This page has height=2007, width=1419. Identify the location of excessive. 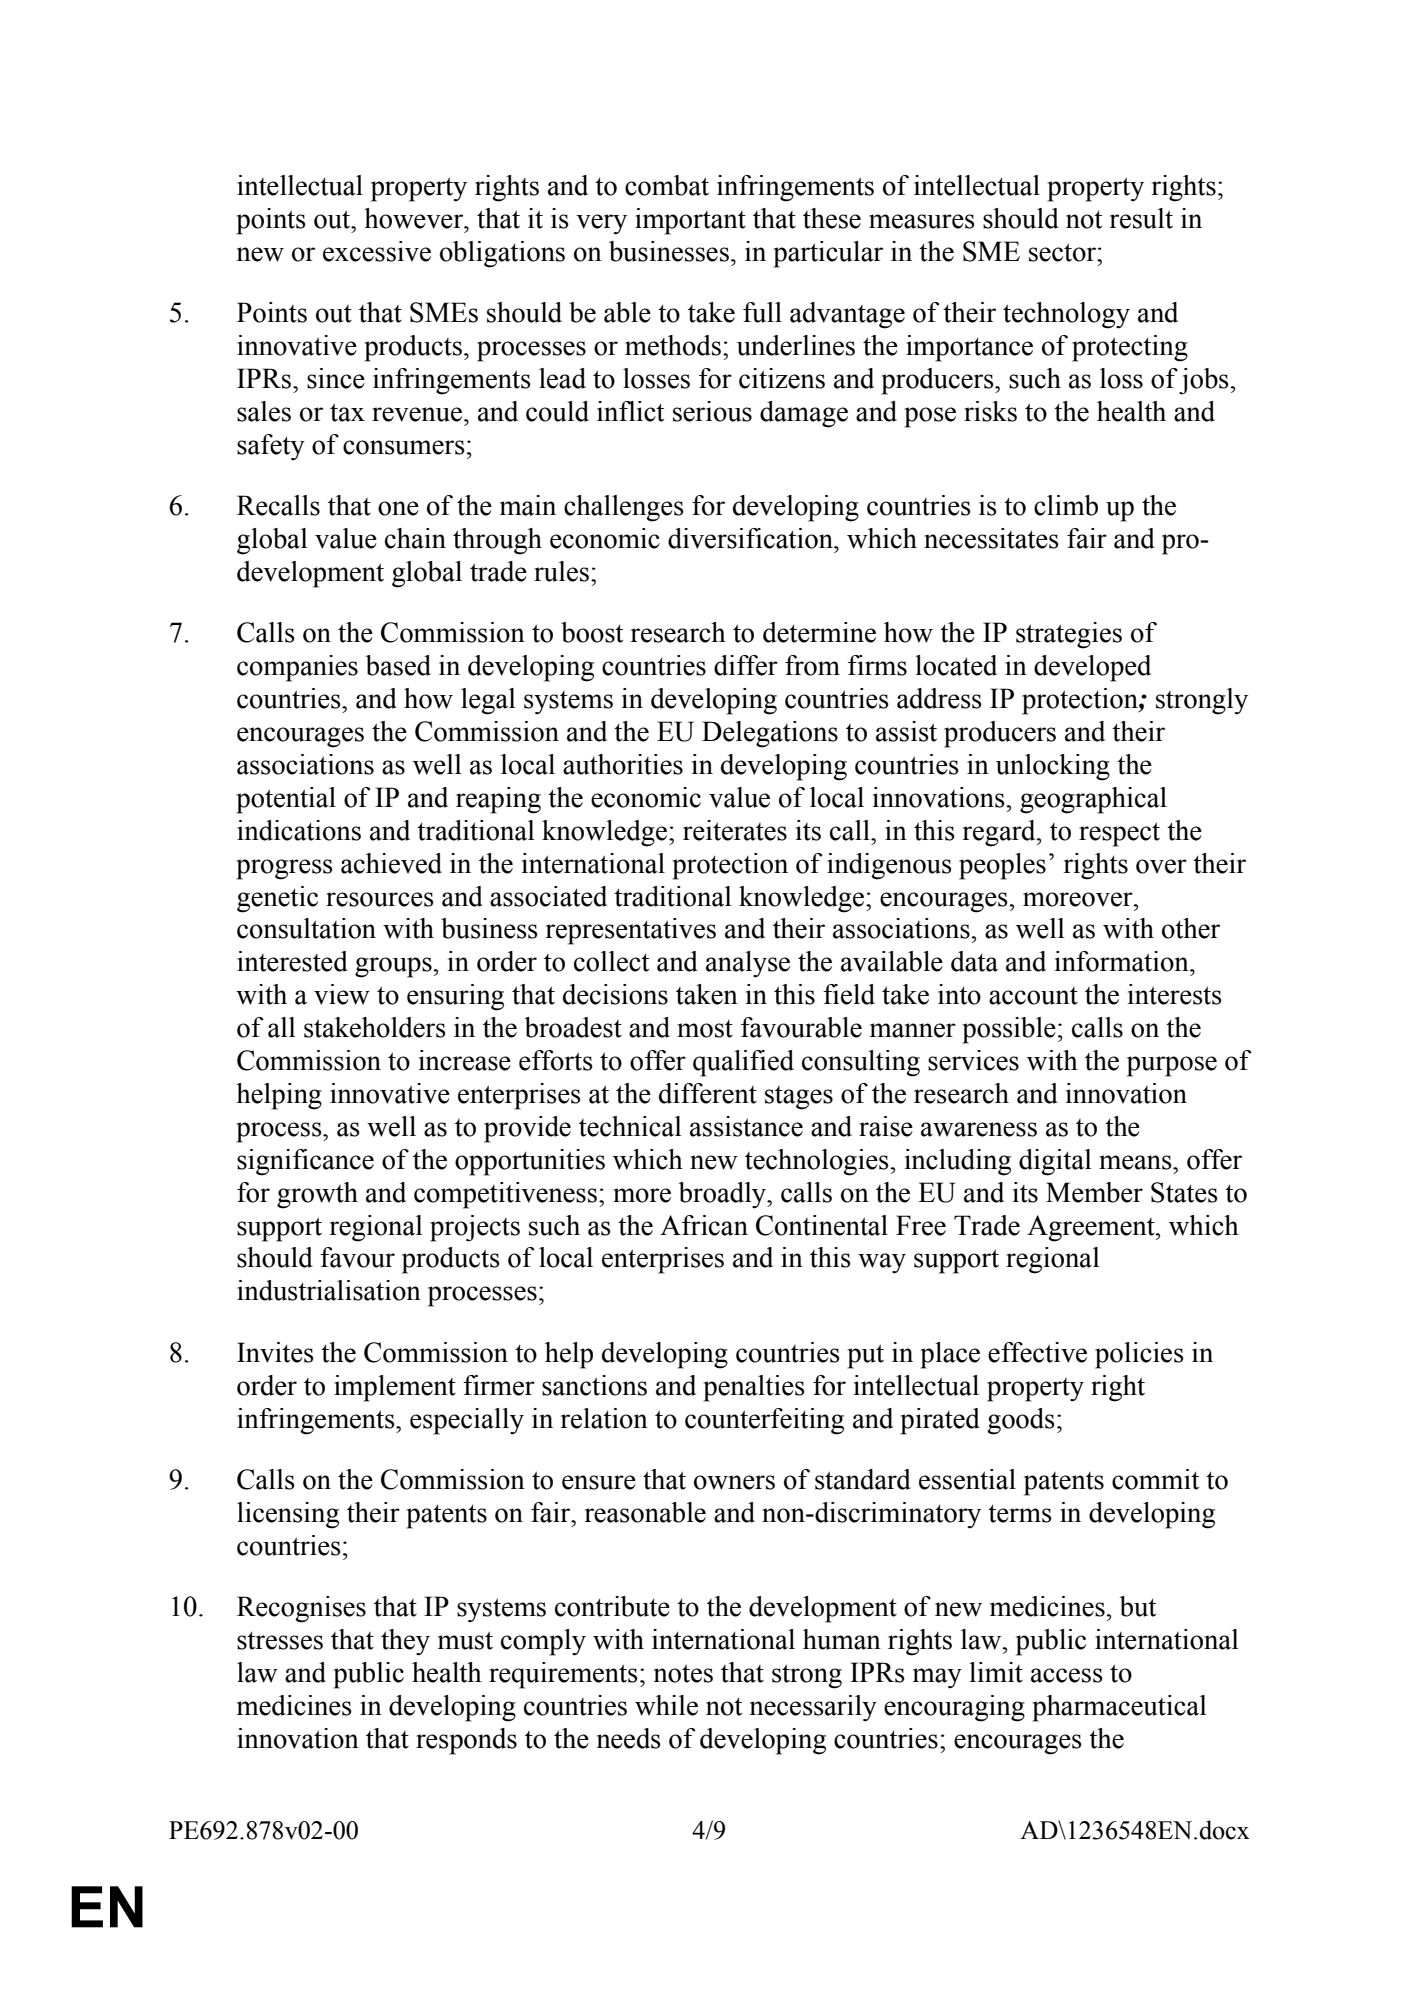
(377, 251).
